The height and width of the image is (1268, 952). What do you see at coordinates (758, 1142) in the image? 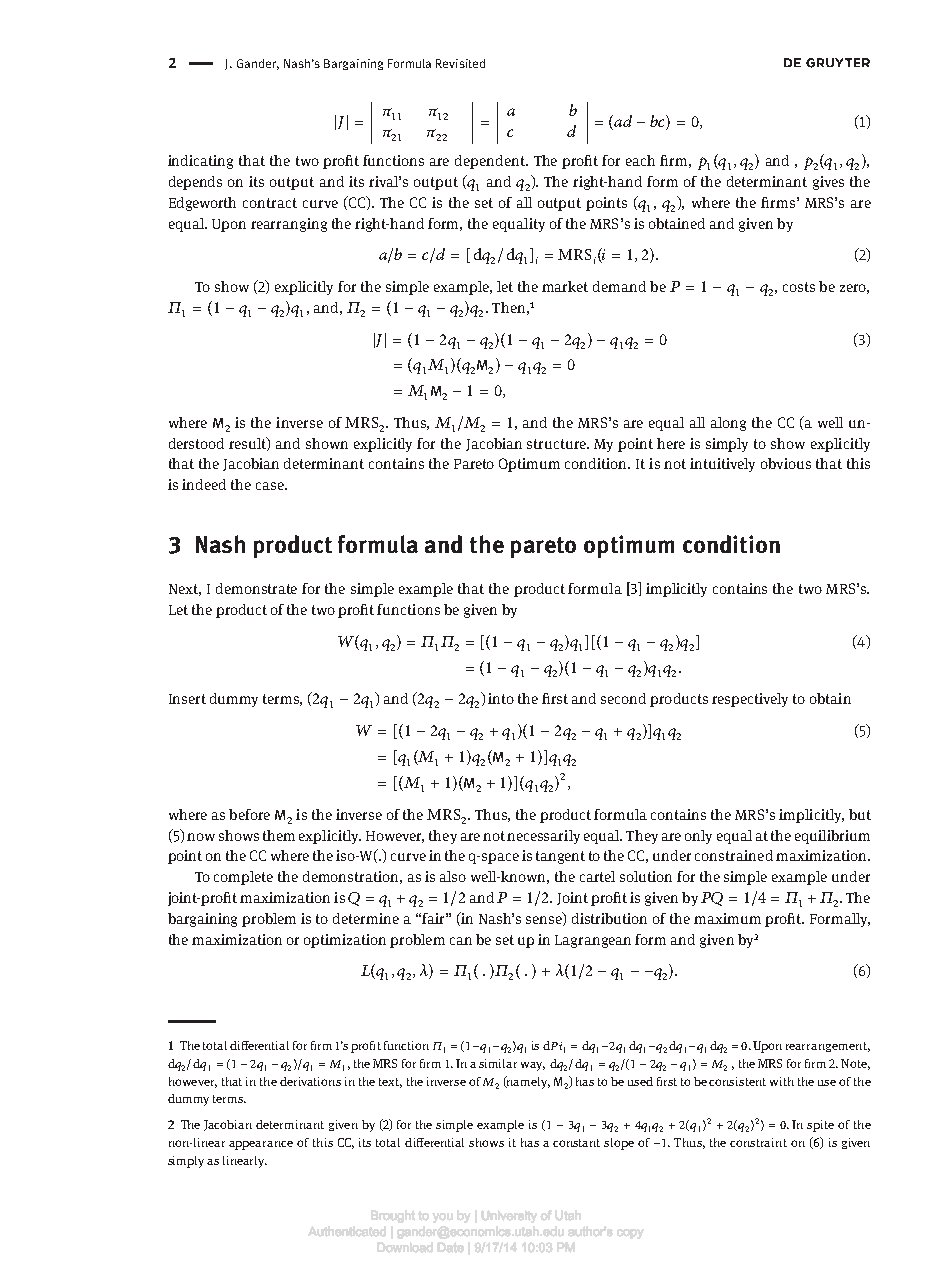
I see `constraint` at bounding box center [758, 1142].
